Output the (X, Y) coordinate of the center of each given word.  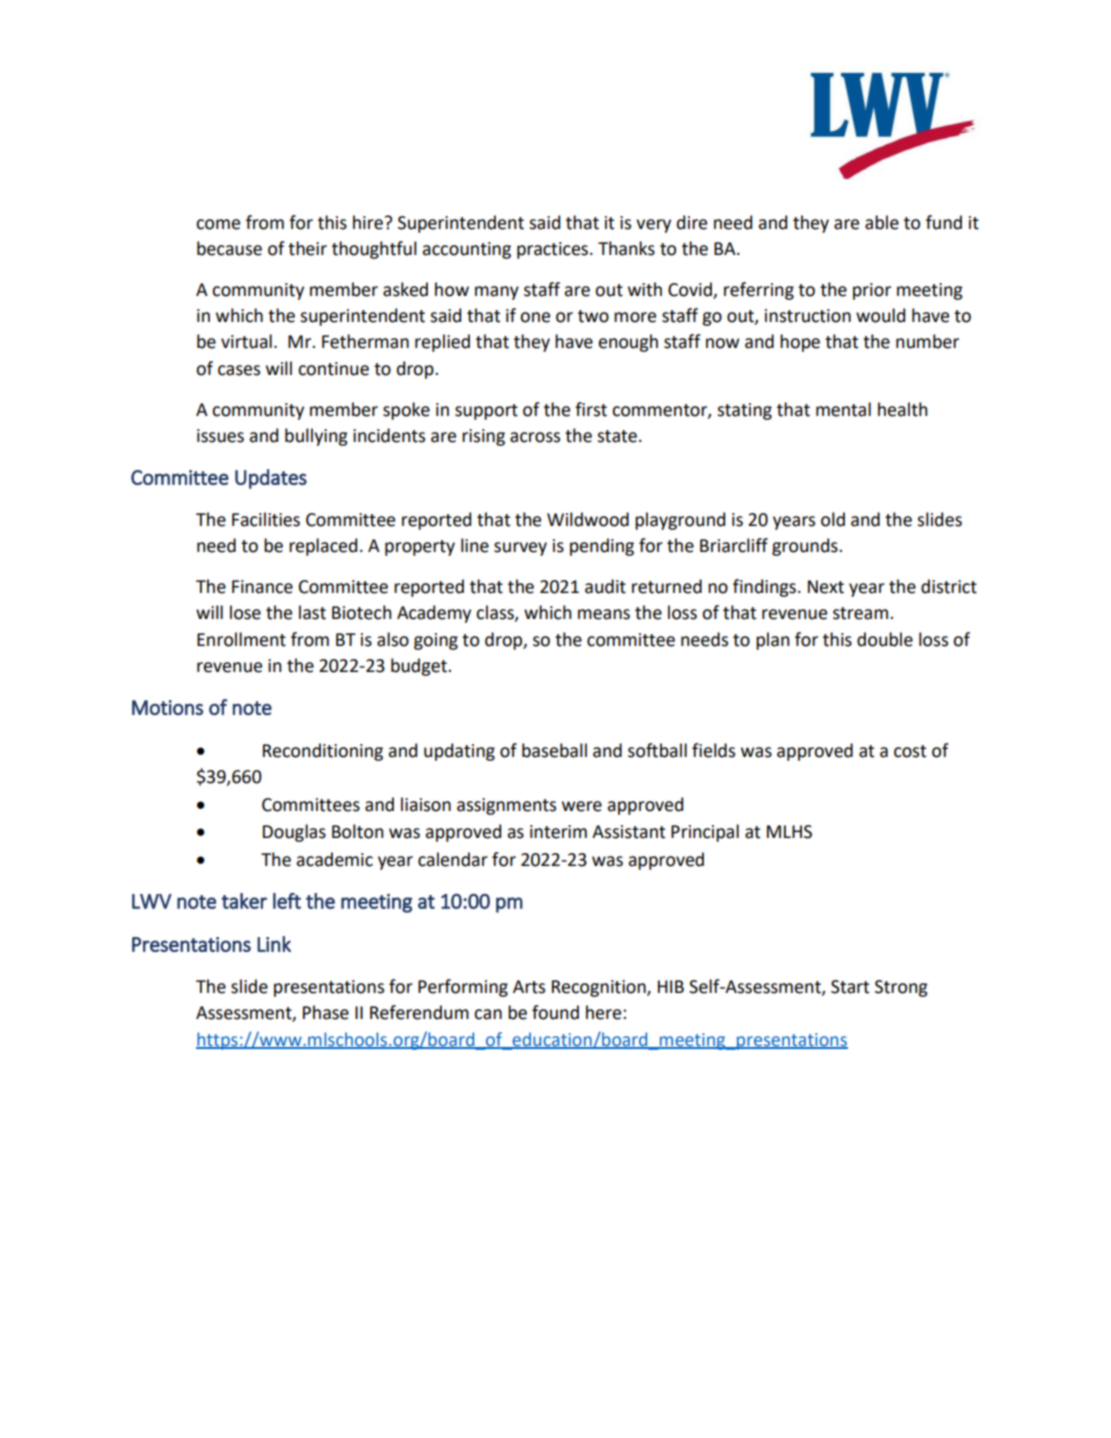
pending (602, 547)
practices (552, 250)
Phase (326, 1012)
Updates (271, 479)
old (833, 519)
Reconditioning (323, 752)
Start (850, 987)
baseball (554, 750)
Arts (529, 987)
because (229, 248)
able (882, 222)
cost (910, 751)
